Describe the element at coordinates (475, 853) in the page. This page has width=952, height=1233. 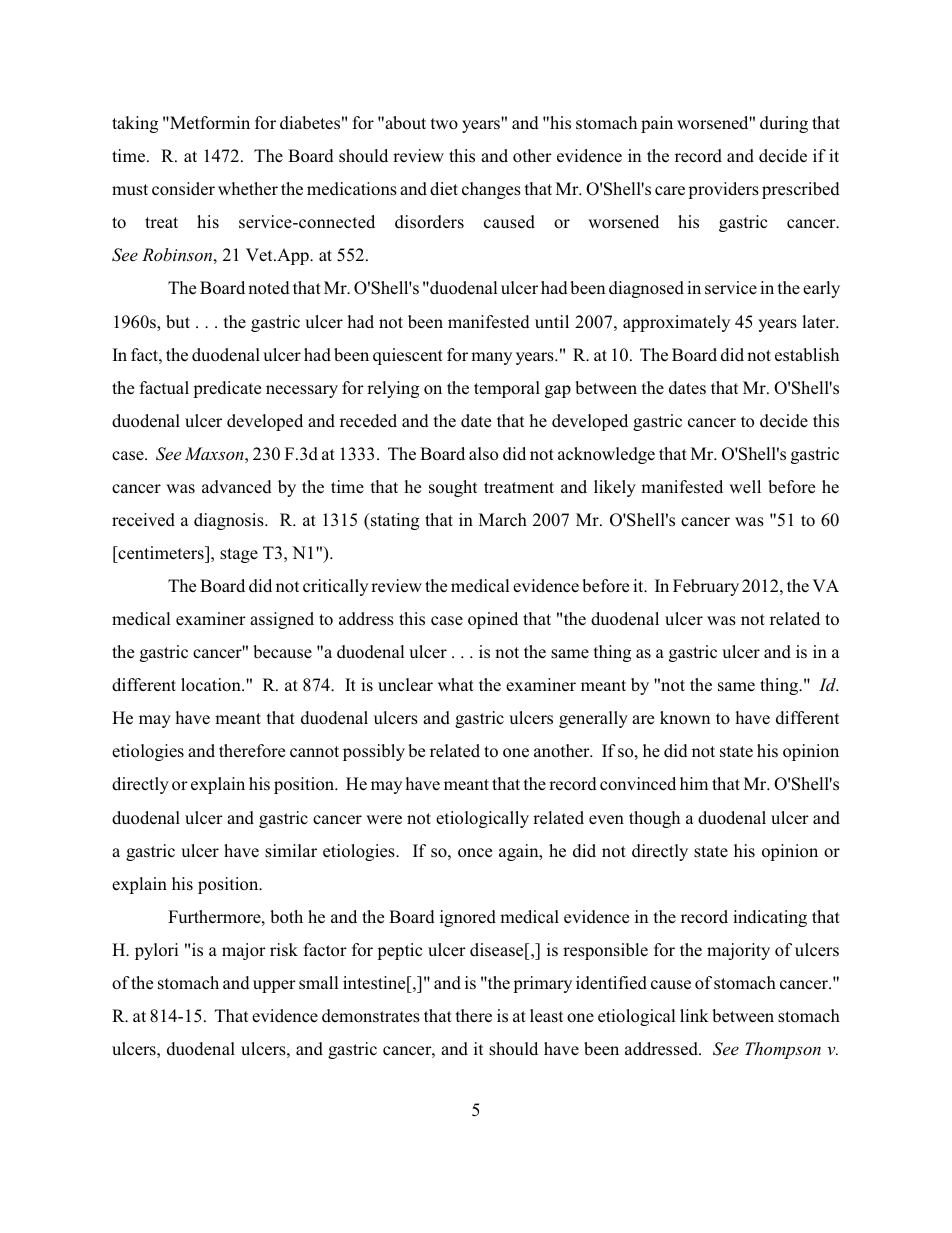
I see `once` at that location.
